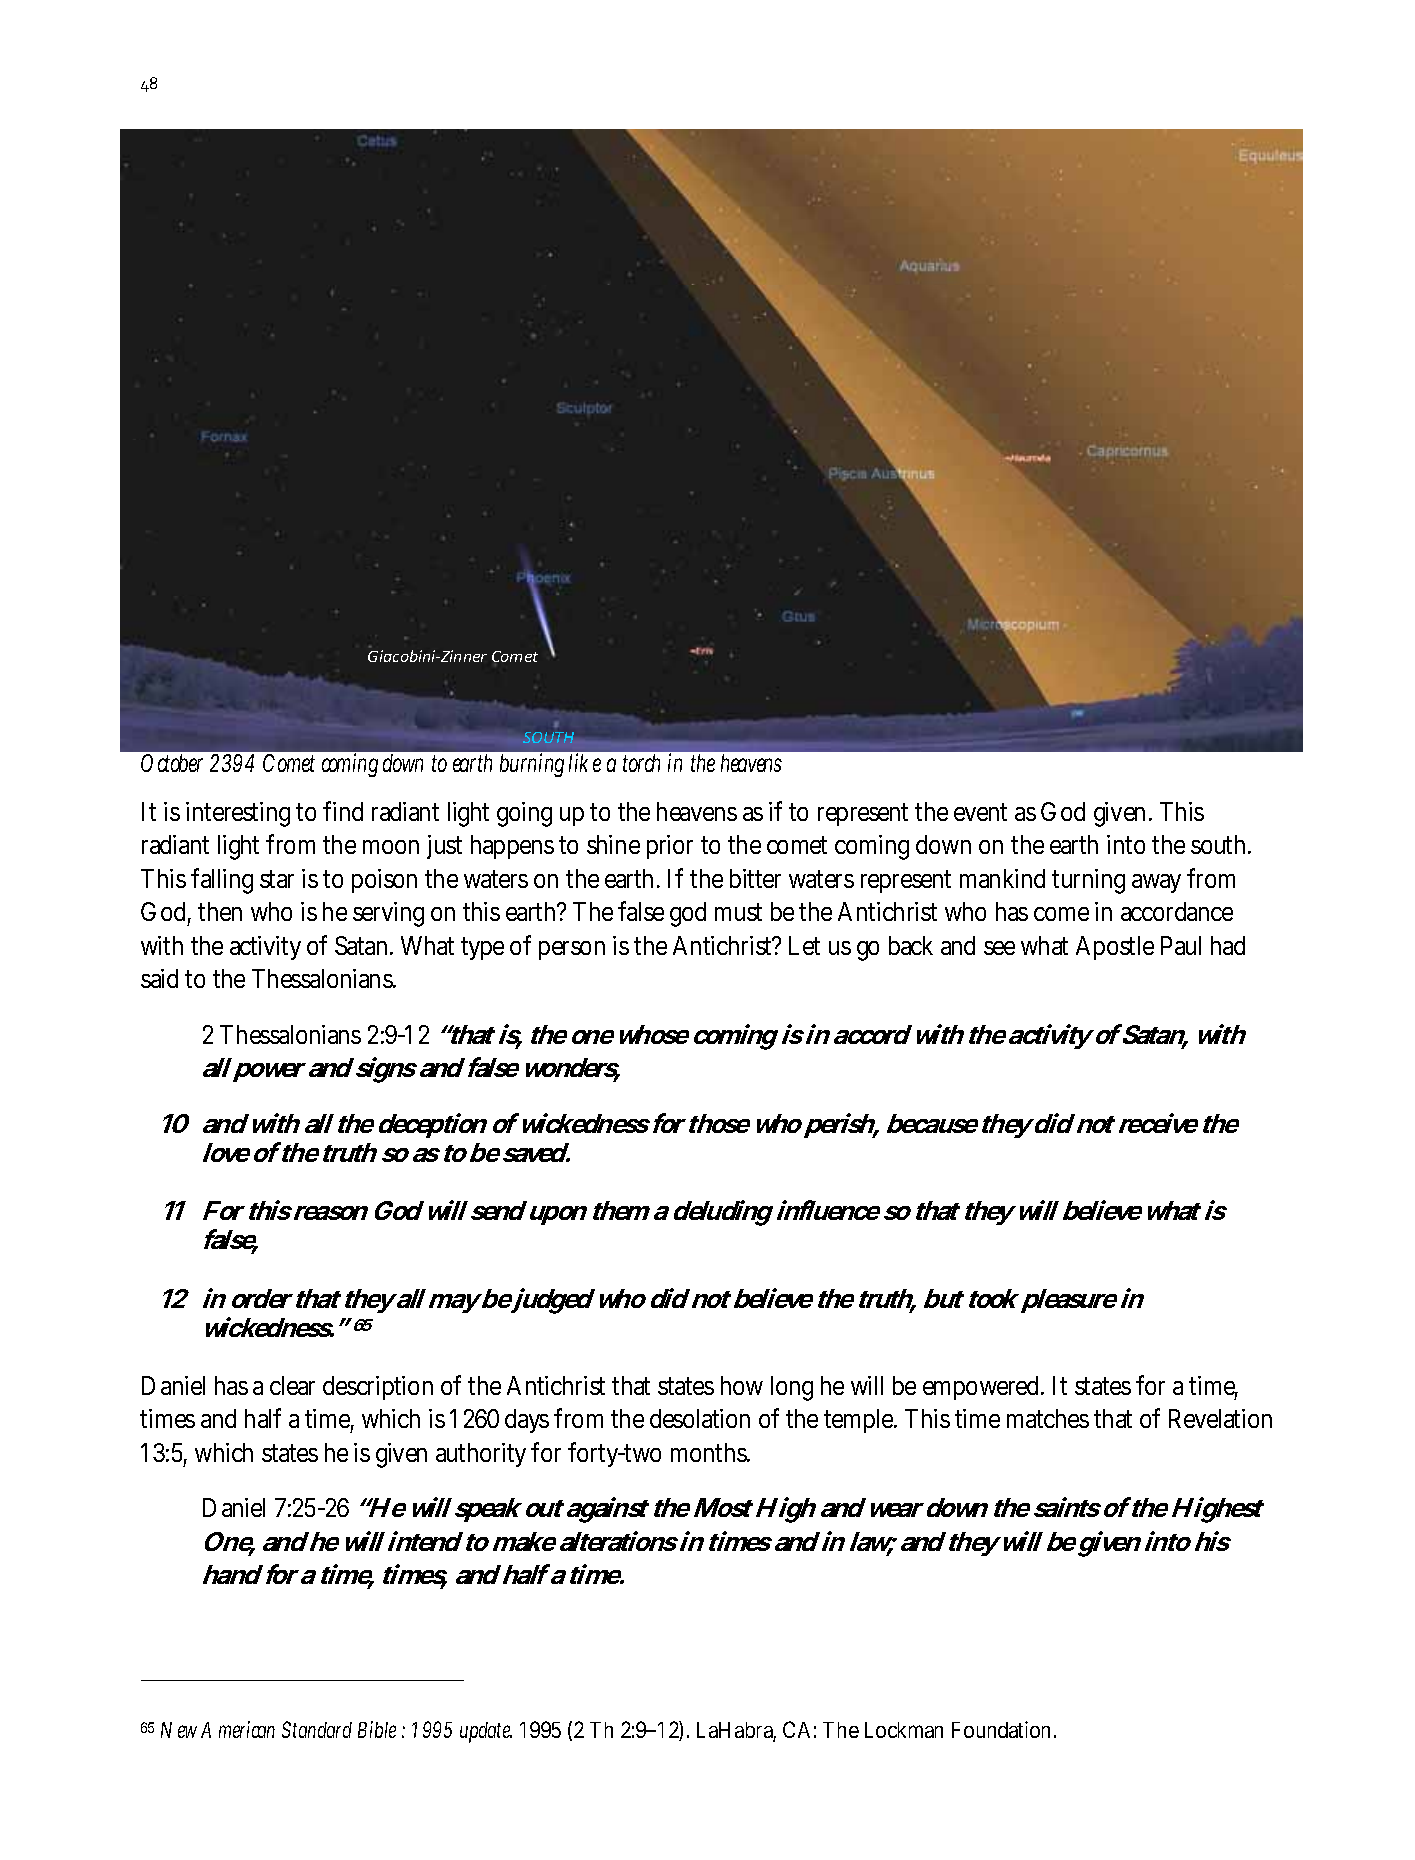 Image resolution: width=1415 pixels, height=1860 pixels. I want to click on star, so click(277, 879).
